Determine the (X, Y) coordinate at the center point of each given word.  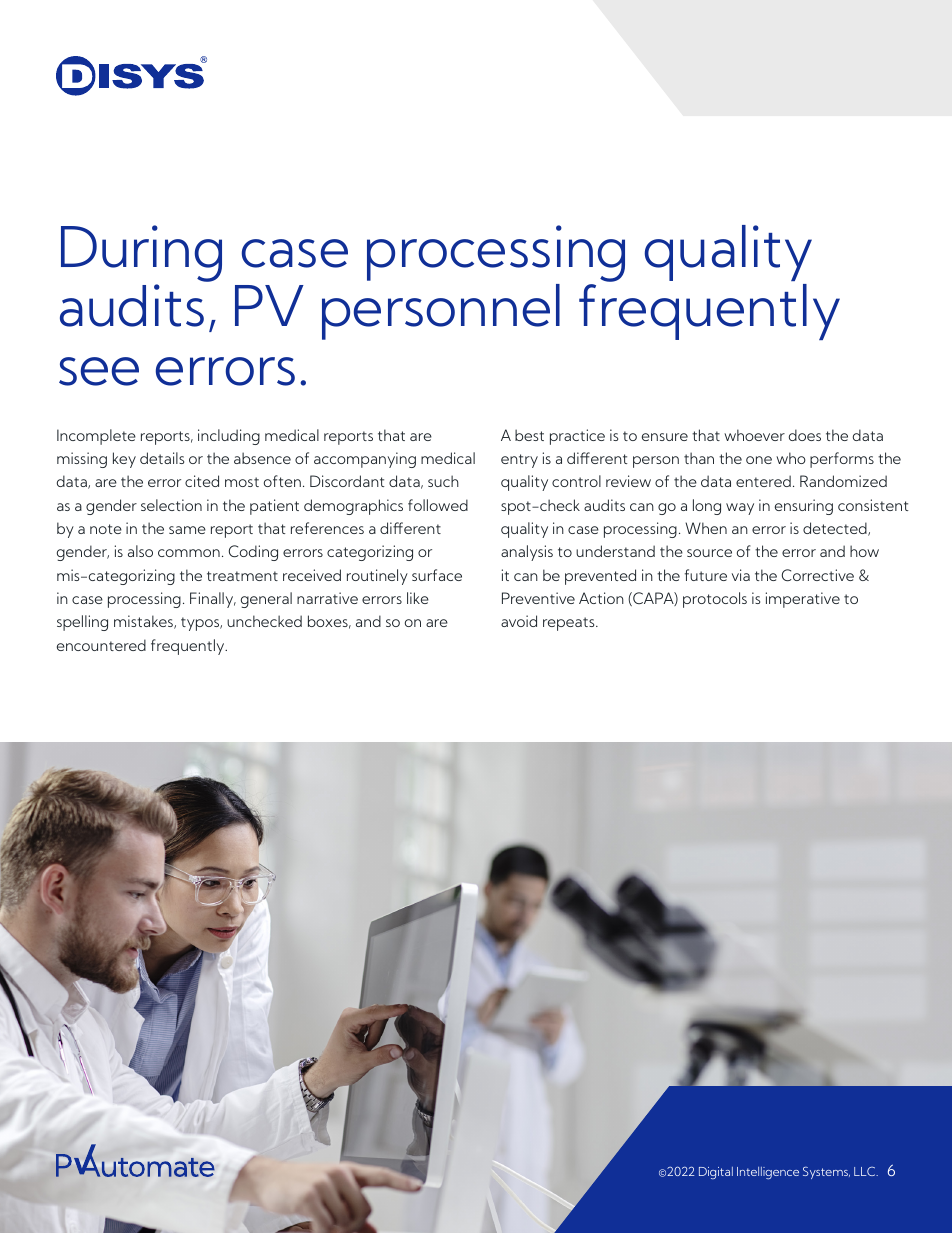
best (529, 435)
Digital (716, 1173)
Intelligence (768, 1173)
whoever (754, 435)
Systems (826, 1172)
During (141, 255)
